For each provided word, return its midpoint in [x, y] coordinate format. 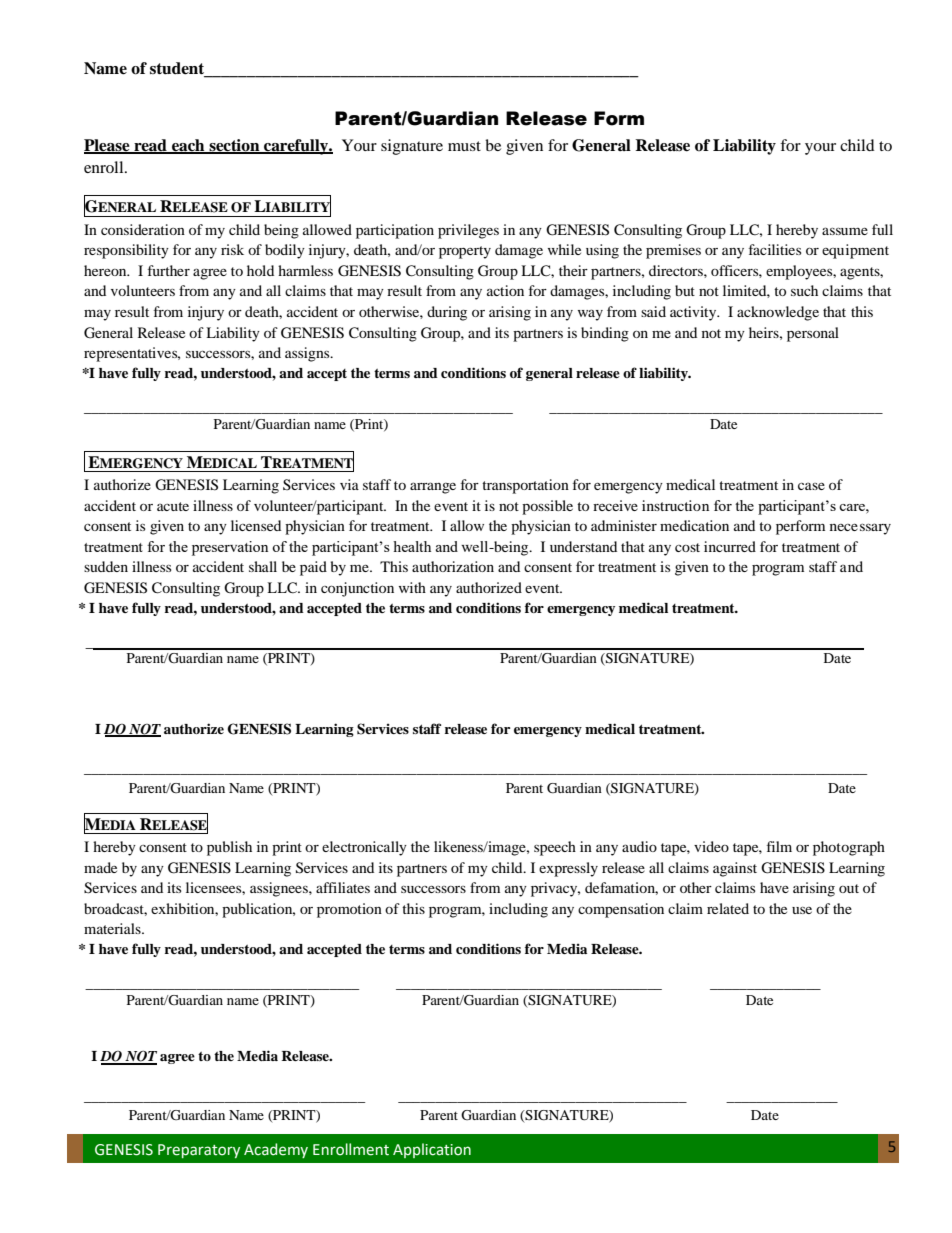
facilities [775, 249]
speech [555, 848]
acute [173, 506]
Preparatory [199, 1151]
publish [229, 848]
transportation [525, 486]
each [188, 146]
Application [432, 1150]
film [779, 846]
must [464, 146]
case [811, 486]
